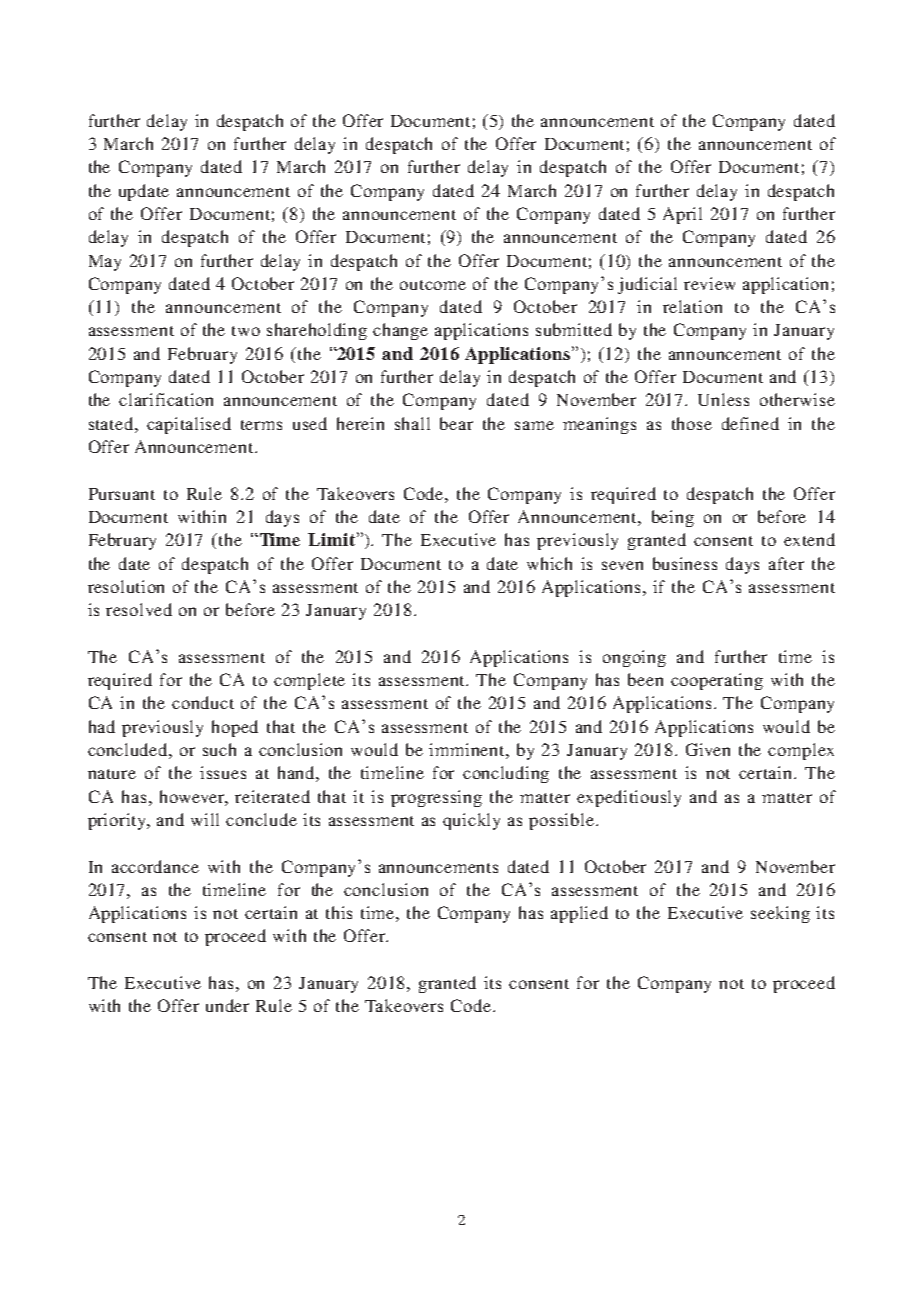 The height and width of the screenshot is (1308, 924). What do you see at coordinates (436, 798) in the screenshot?
I see `progressing` at bounding box center [436, 798].
